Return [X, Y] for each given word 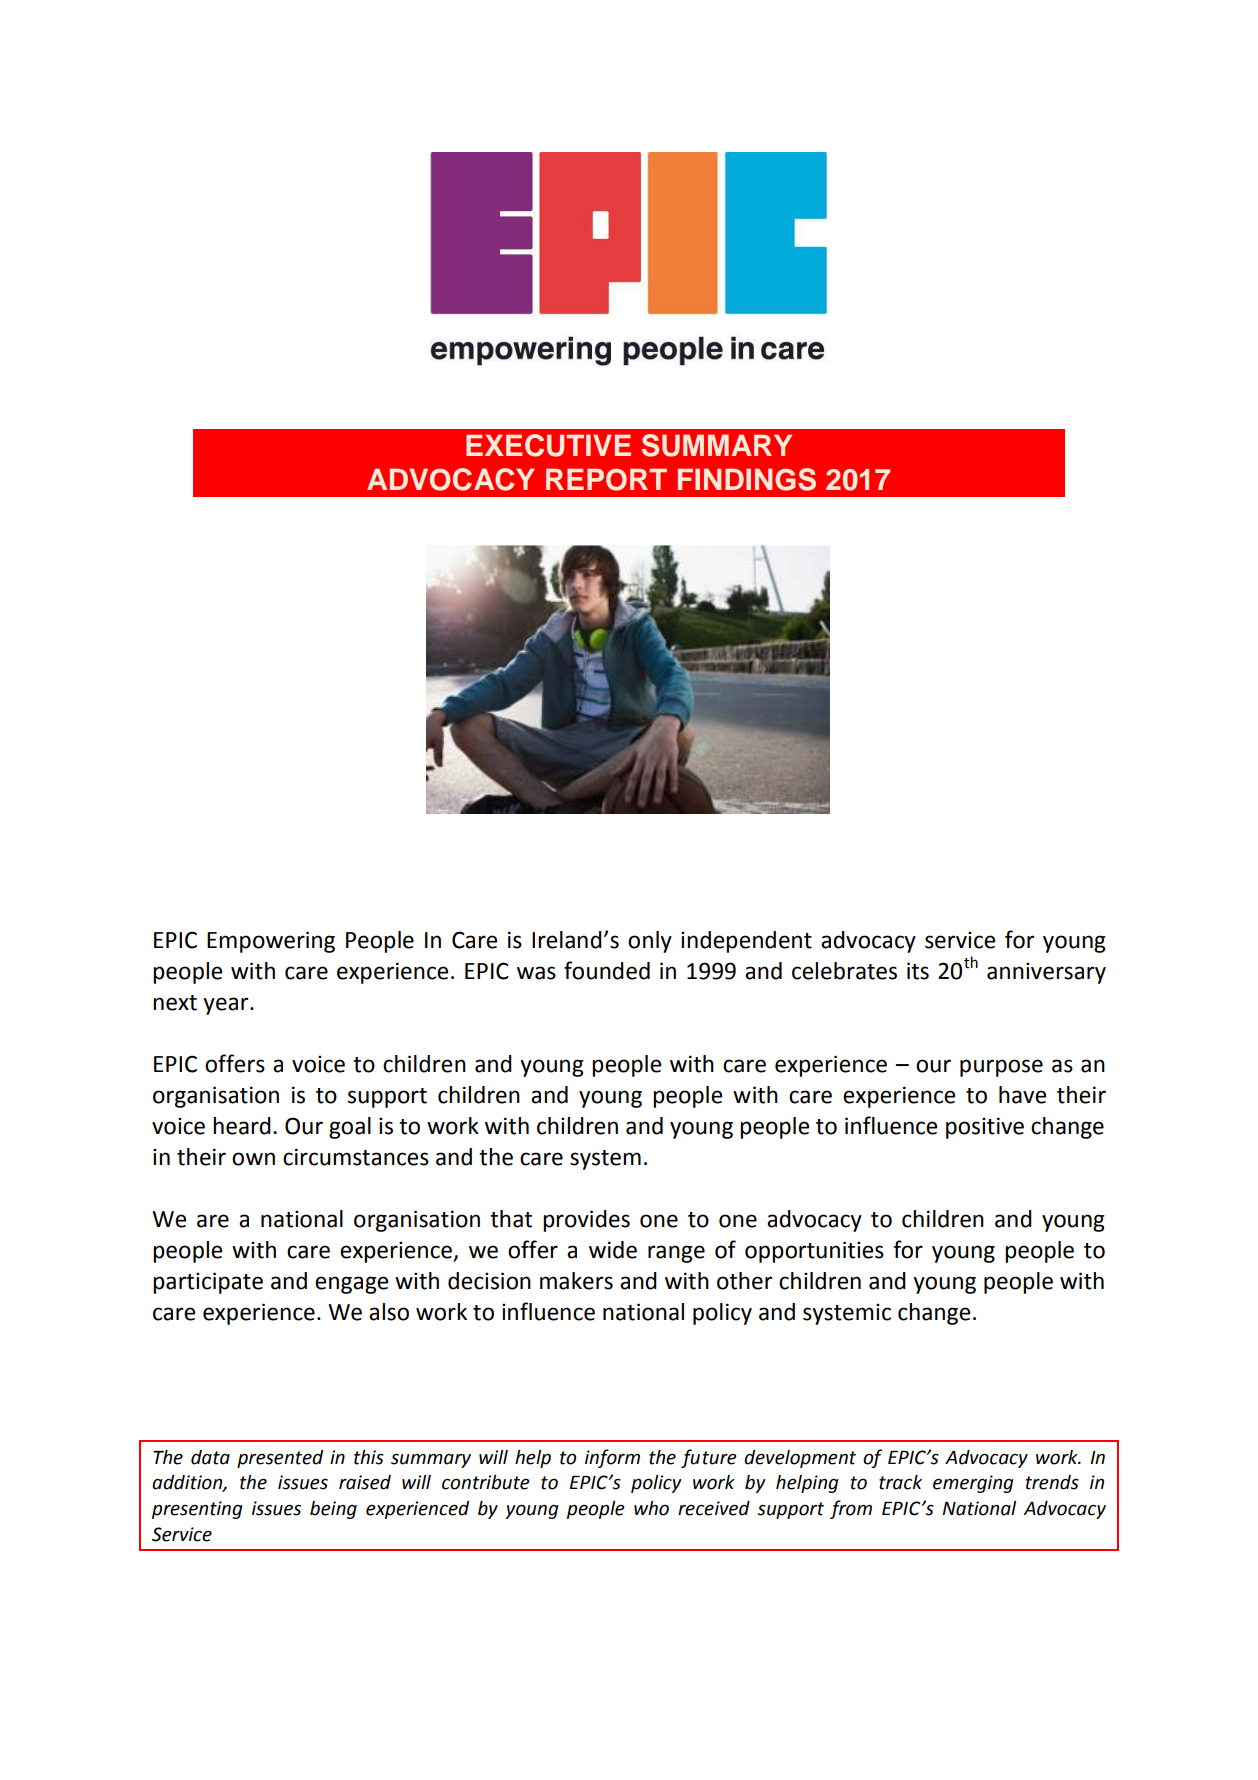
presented [280, 1459]
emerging [973, 1484]
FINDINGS [747, 479]
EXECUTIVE [548, 445]
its [918, 971]
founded [607, 970]
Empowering [271, 942]
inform [612, 1458]
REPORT [606, 479]
